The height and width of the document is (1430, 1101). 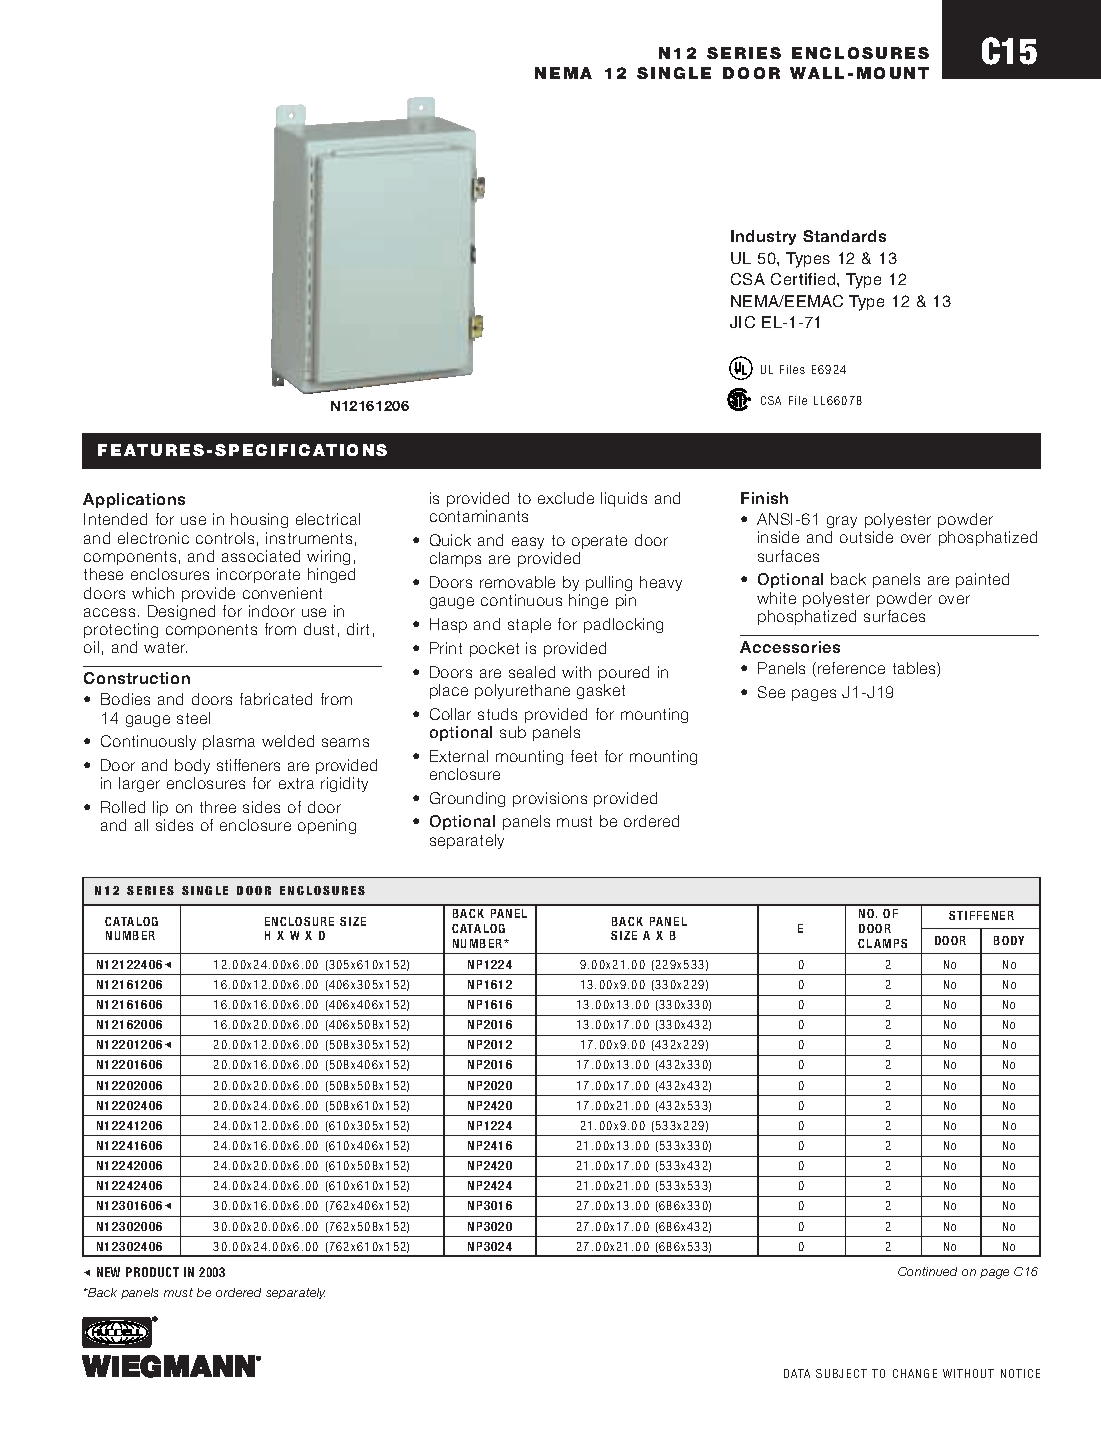 What do you see at coordinates (517, 582) in the document?
I see `removable` at bounding box center [517, 582].
